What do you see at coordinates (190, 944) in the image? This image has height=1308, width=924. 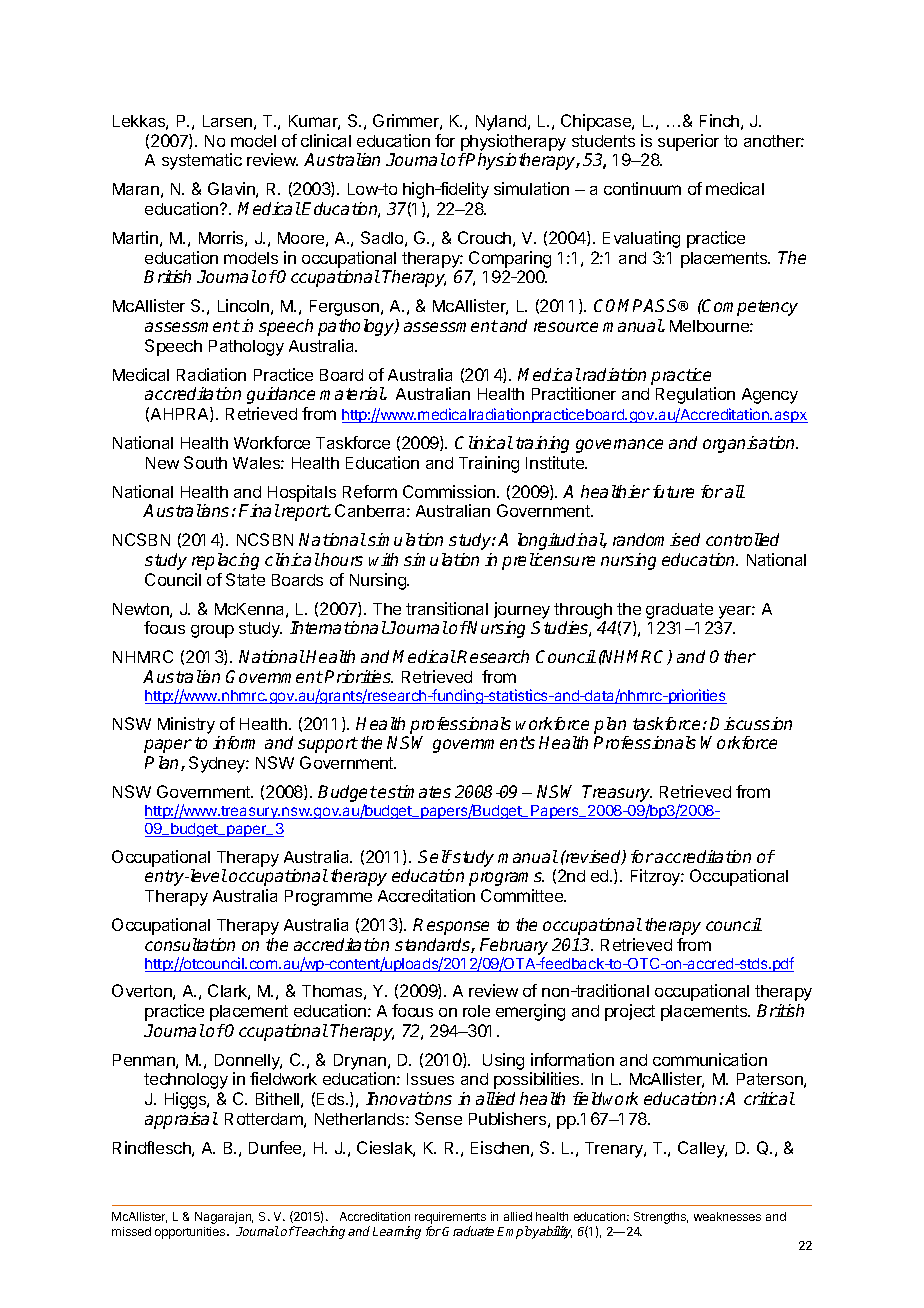 I see `consultation` at bounding box center [190, 944].
